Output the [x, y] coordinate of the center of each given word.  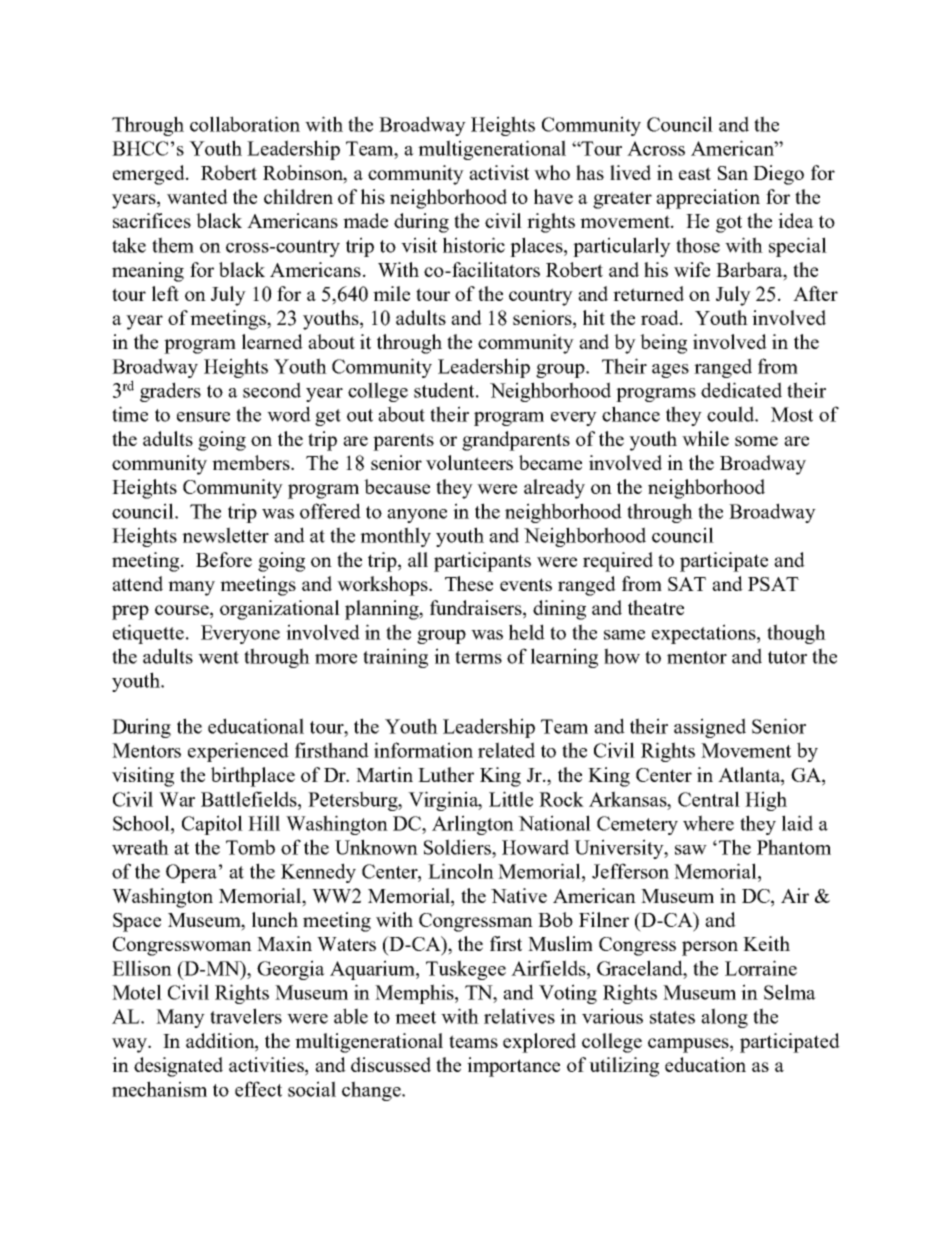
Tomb [250, 847]
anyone [417, 516]
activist [499, 172]
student [445, 390]
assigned [710, 728]
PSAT [773, 584]
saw [691, 850]
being [663, 344]
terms [478, 657]
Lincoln [461, 871]
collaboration [245, 124]
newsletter [225, 535]
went [218, 657]
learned [272, 341]
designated [178, 1067]
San [733, 173]
